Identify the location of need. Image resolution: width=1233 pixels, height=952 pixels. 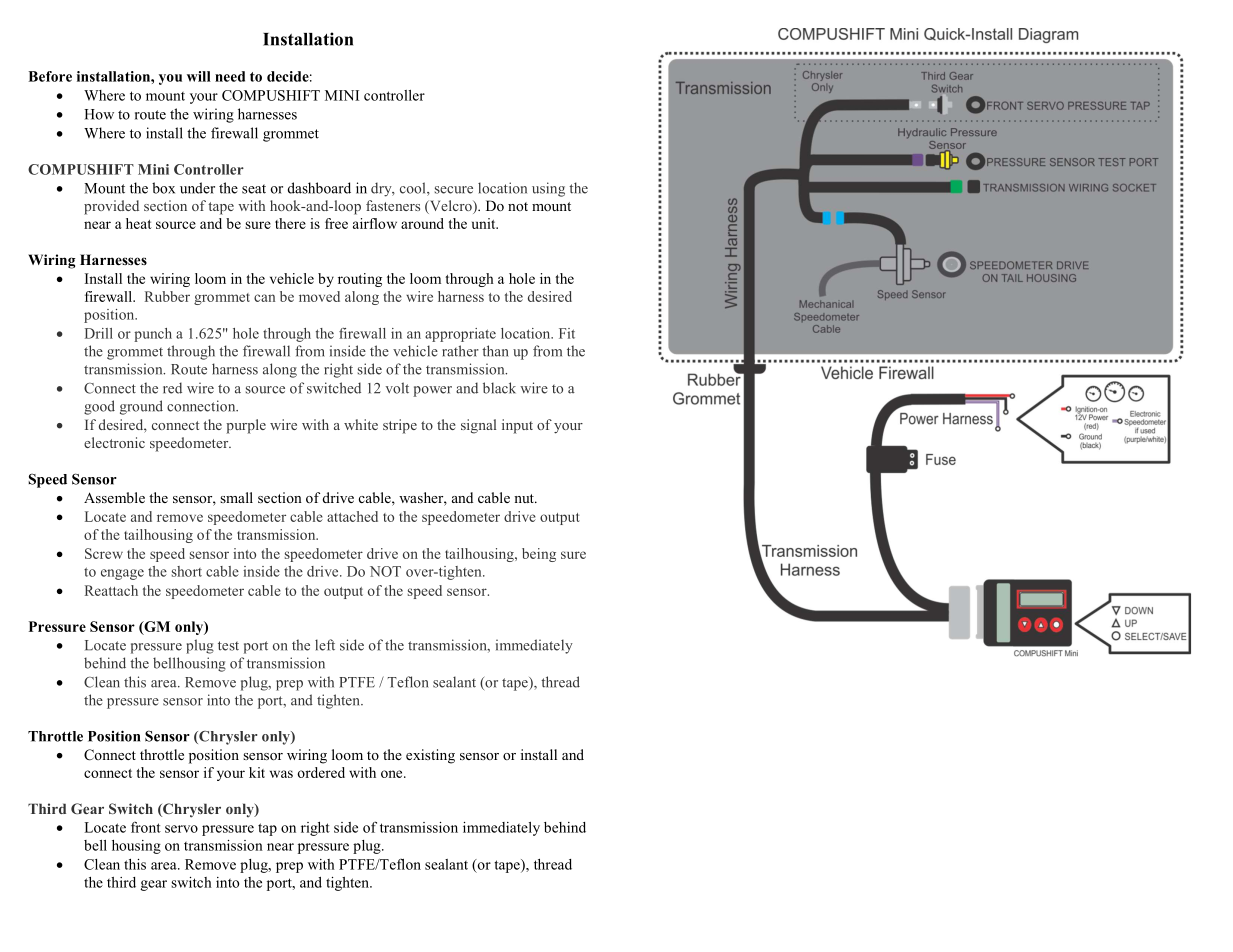
(230, 76).
